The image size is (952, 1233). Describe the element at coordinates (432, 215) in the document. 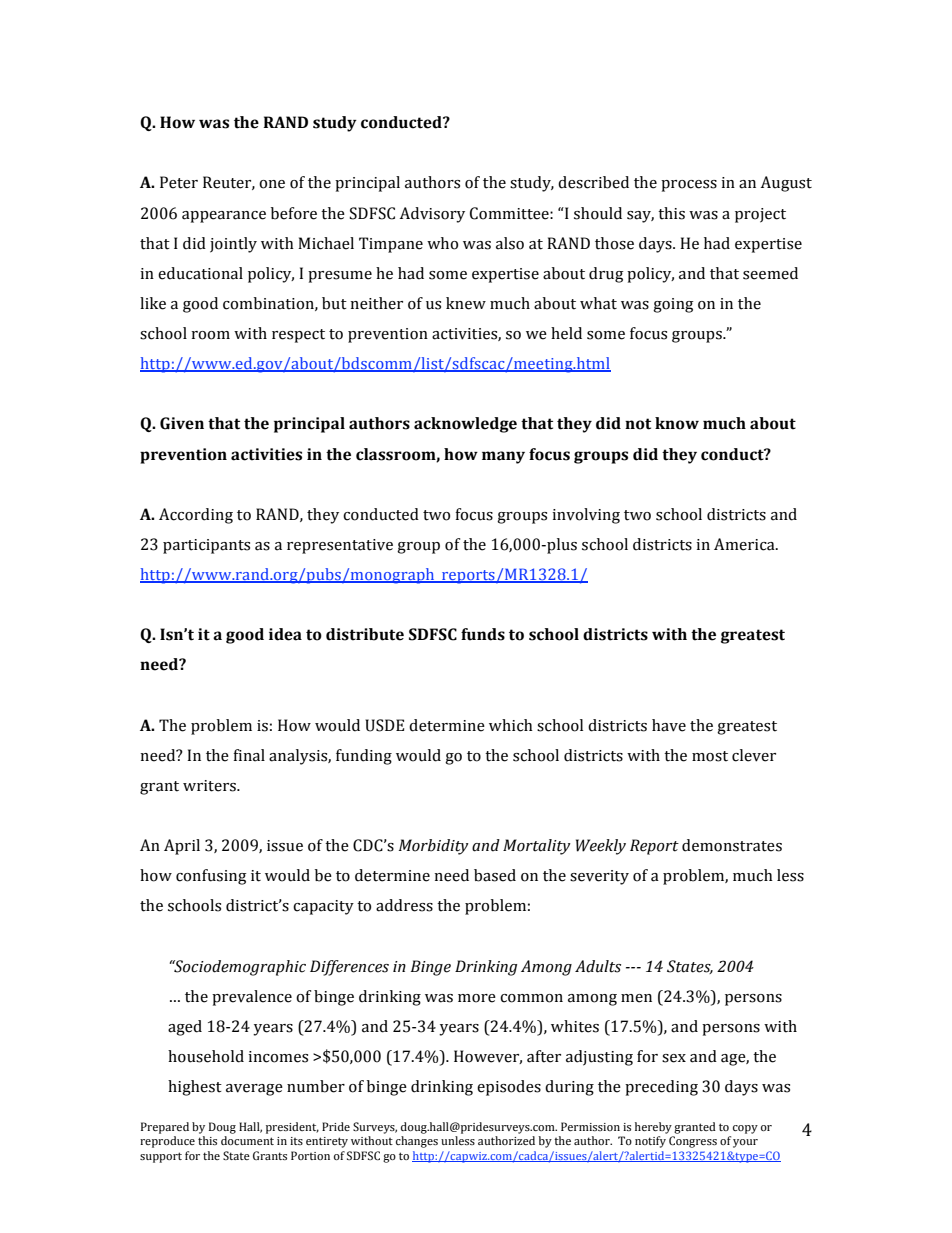

I see `Advisory` at that location.
